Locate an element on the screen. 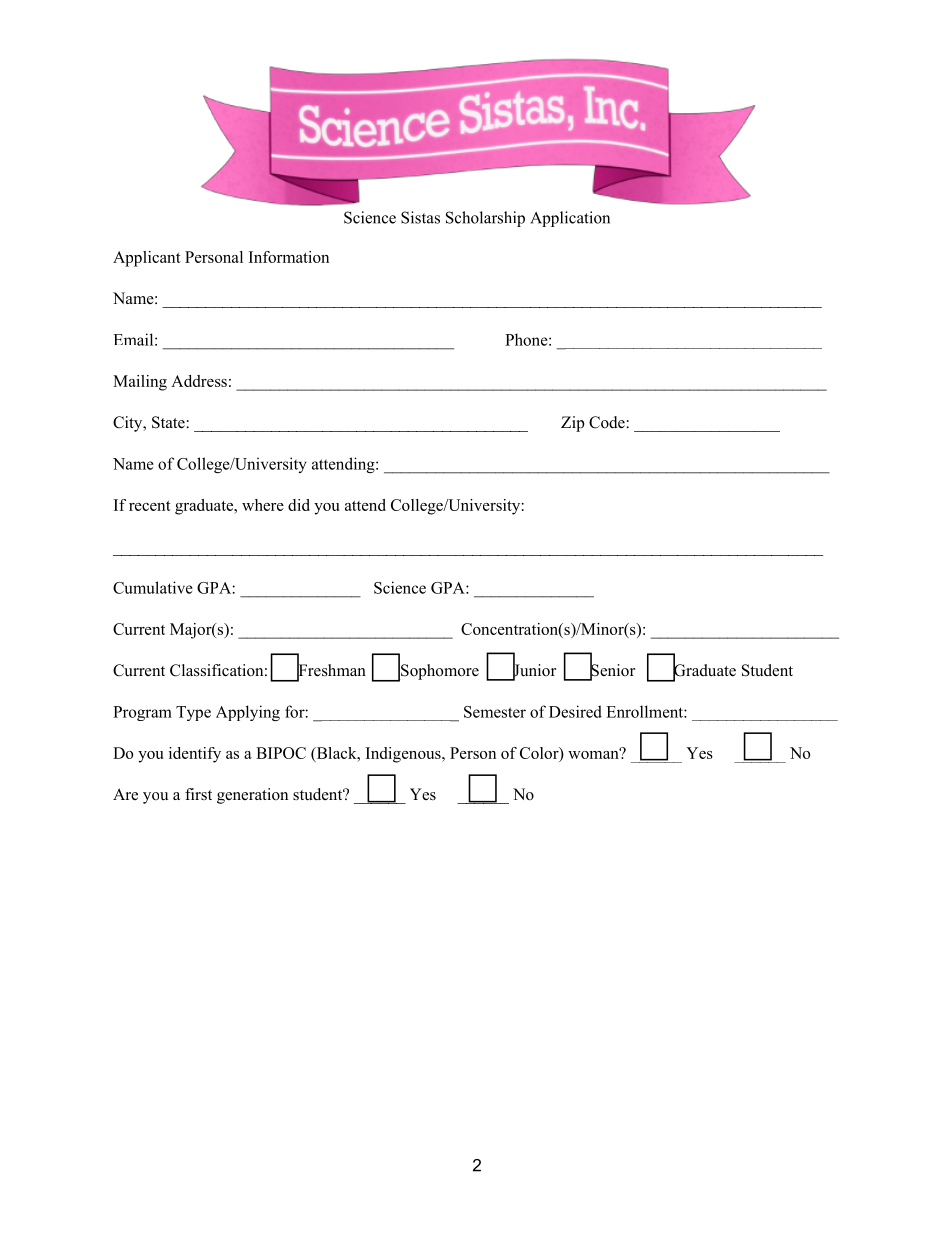  Zip is located at coordinates (573, 424).
